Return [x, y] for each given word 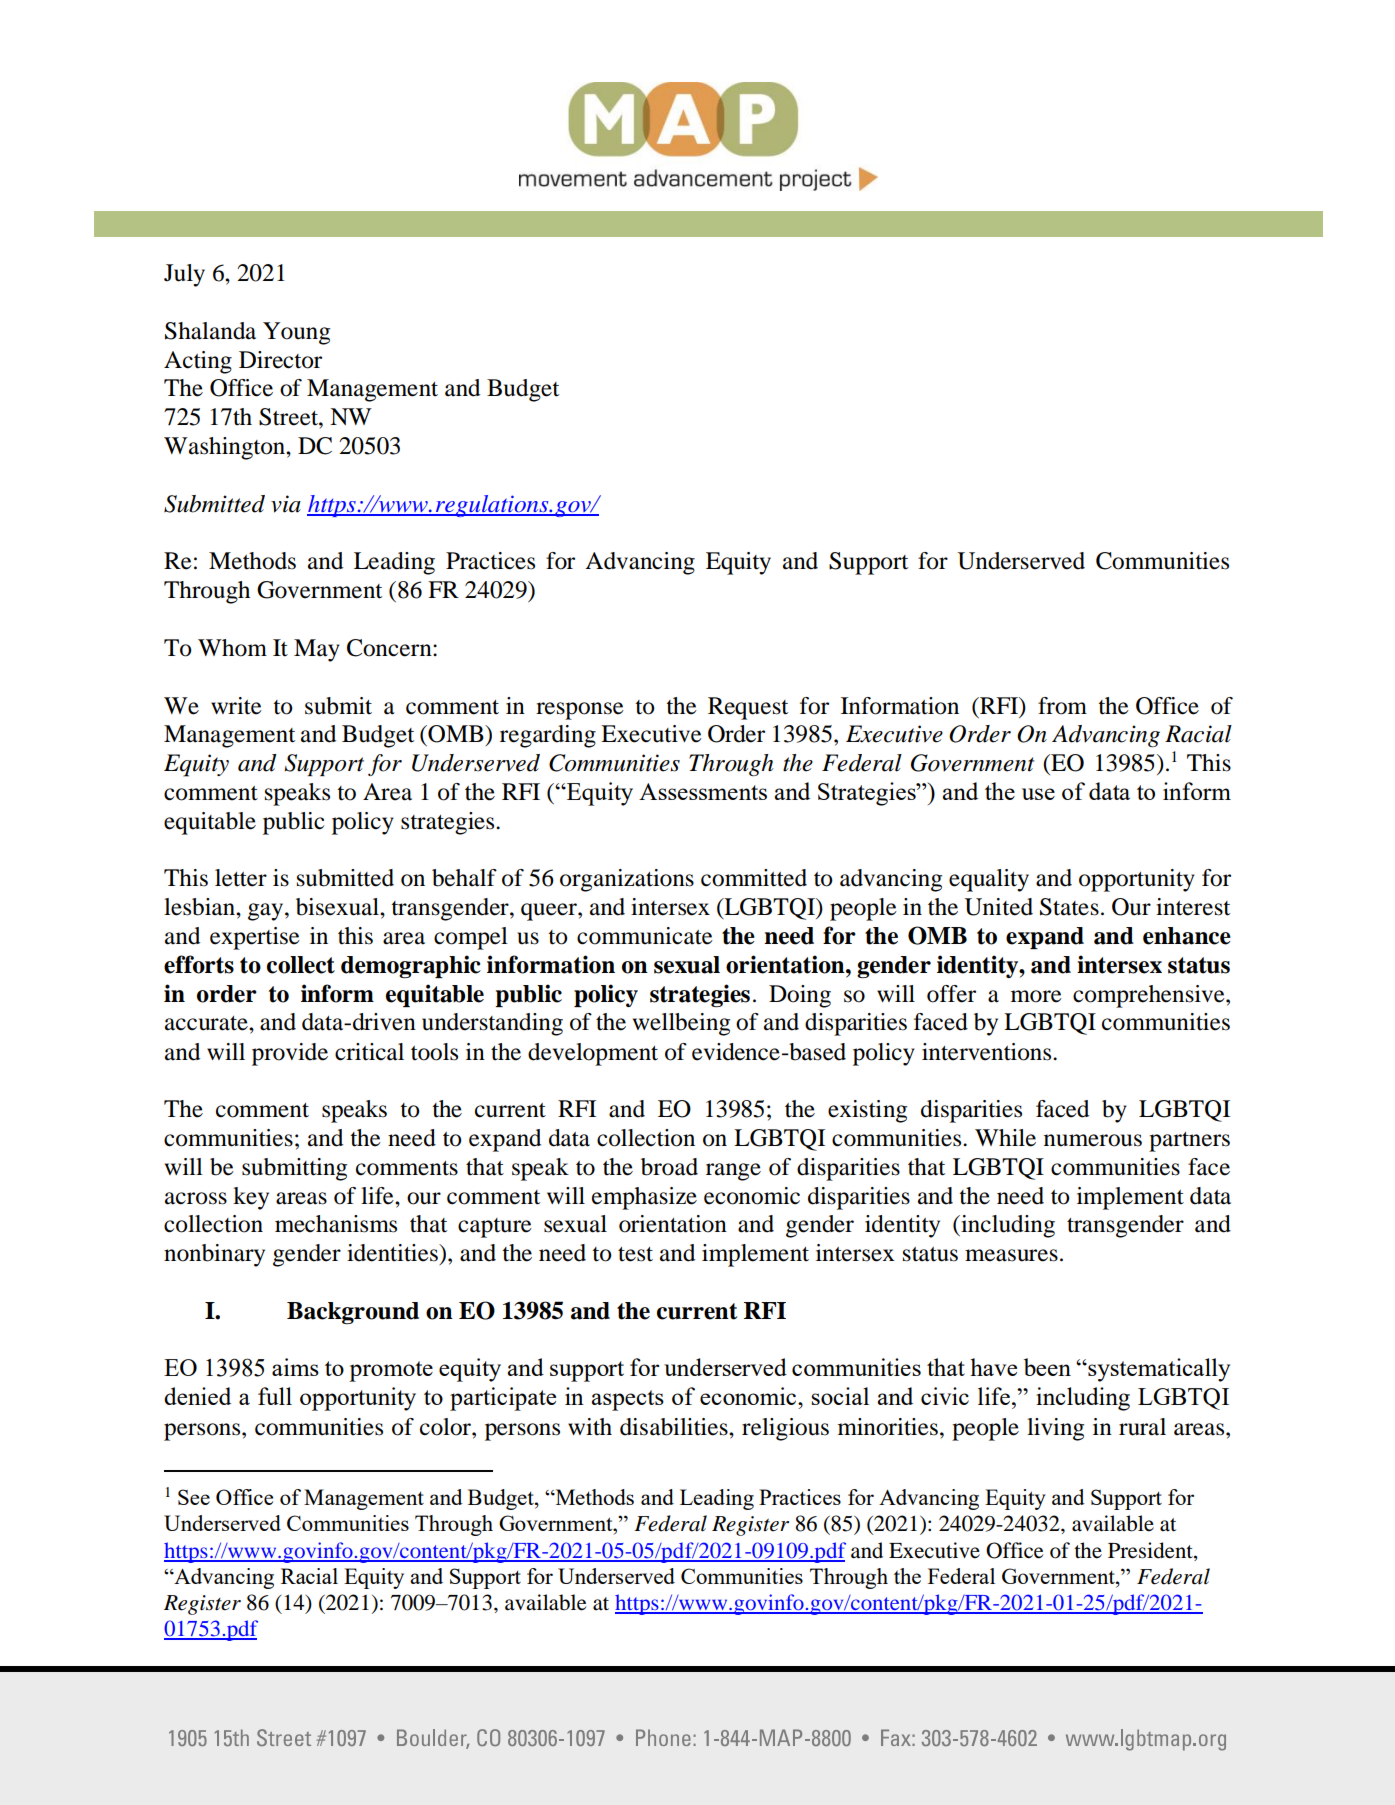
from [1062, 706]
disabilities [675, 1427]
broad [669, 1167]
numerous [1093, 1140]
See [194, 1497]
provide [290, 1054]
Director [280, 360]
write [236, 706]
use [1038, 794]
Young [296, 333]
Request [748, 708]
